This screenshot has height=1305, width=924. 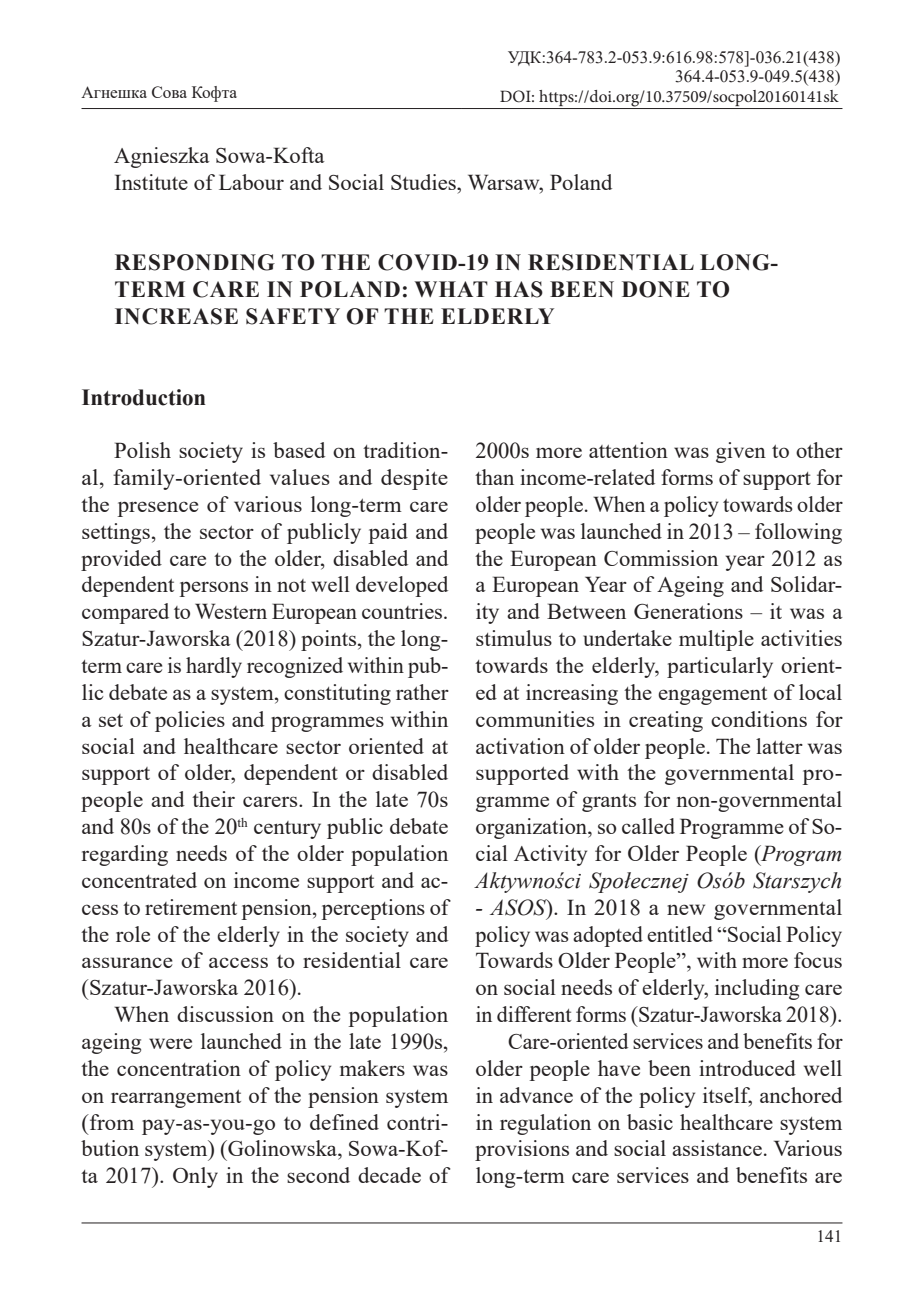 I want to click on their, so click(x=213, y=799).
